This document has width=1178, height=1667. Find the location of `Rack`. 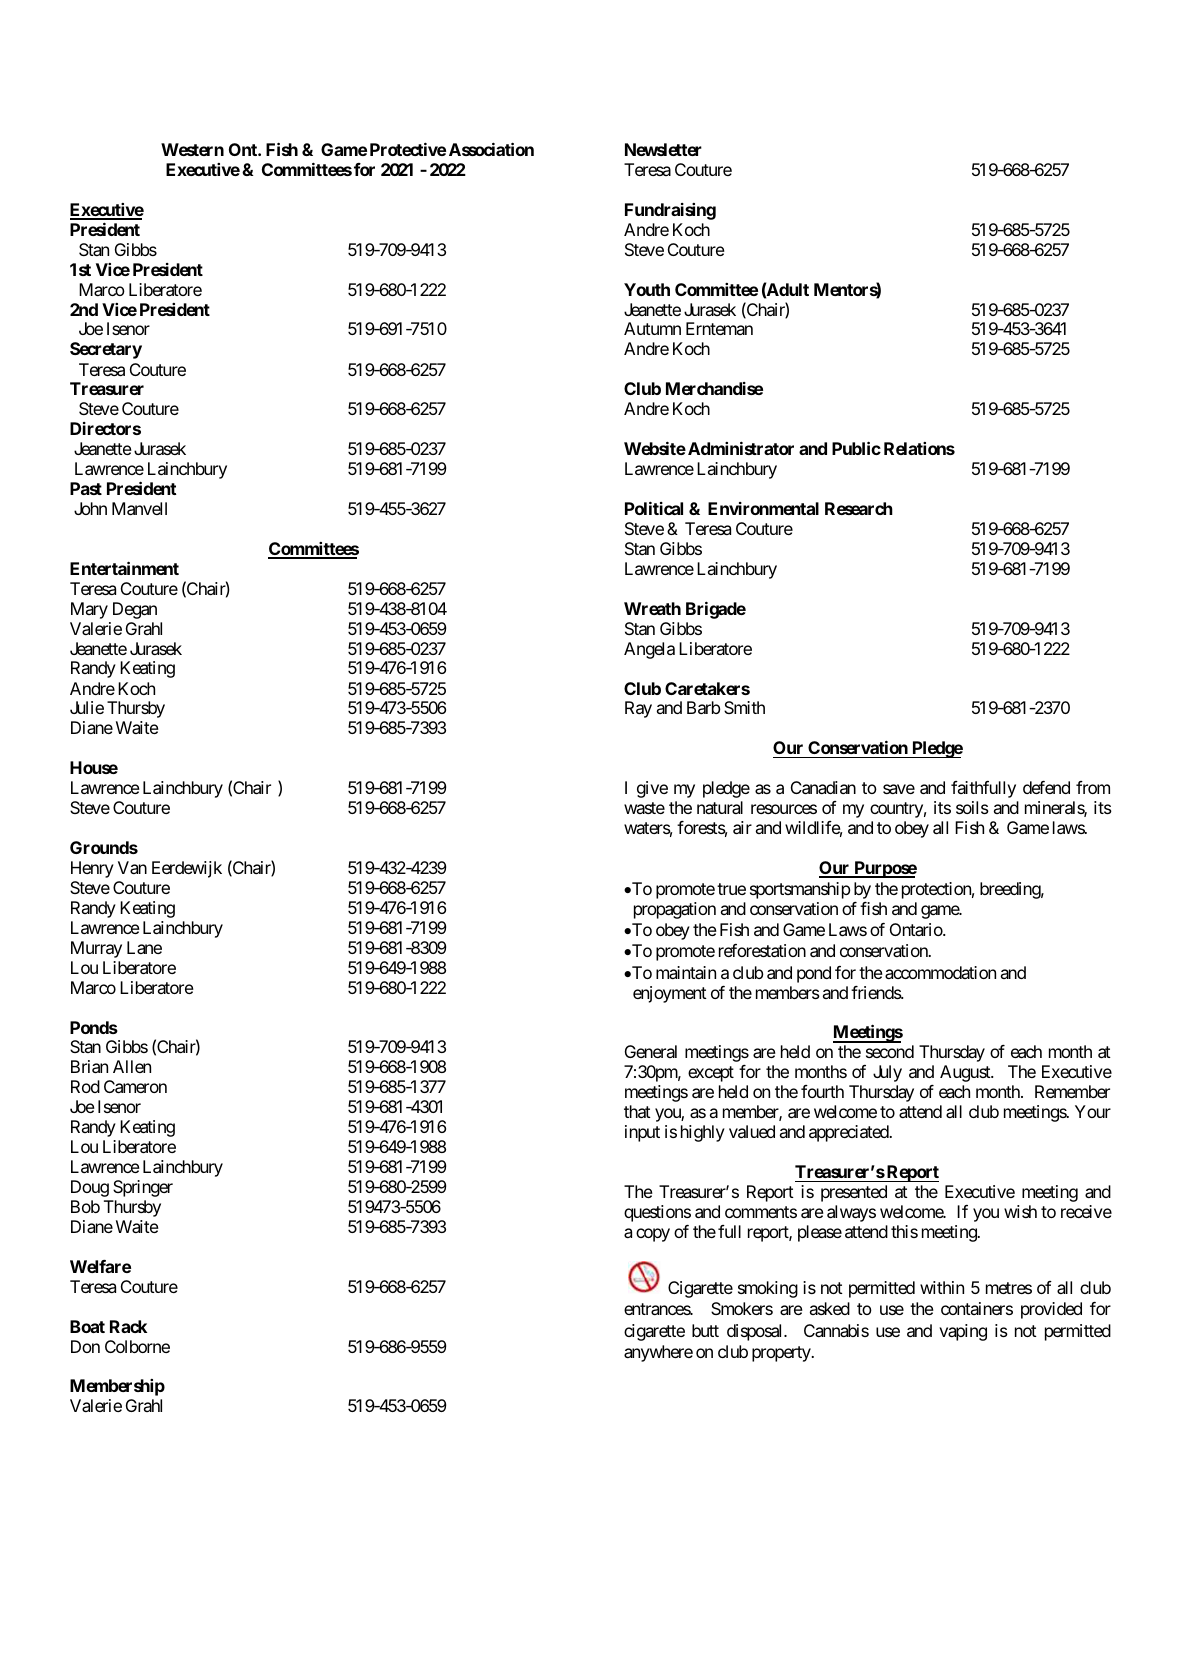

Rack is located at coordinates (128, 1326).
